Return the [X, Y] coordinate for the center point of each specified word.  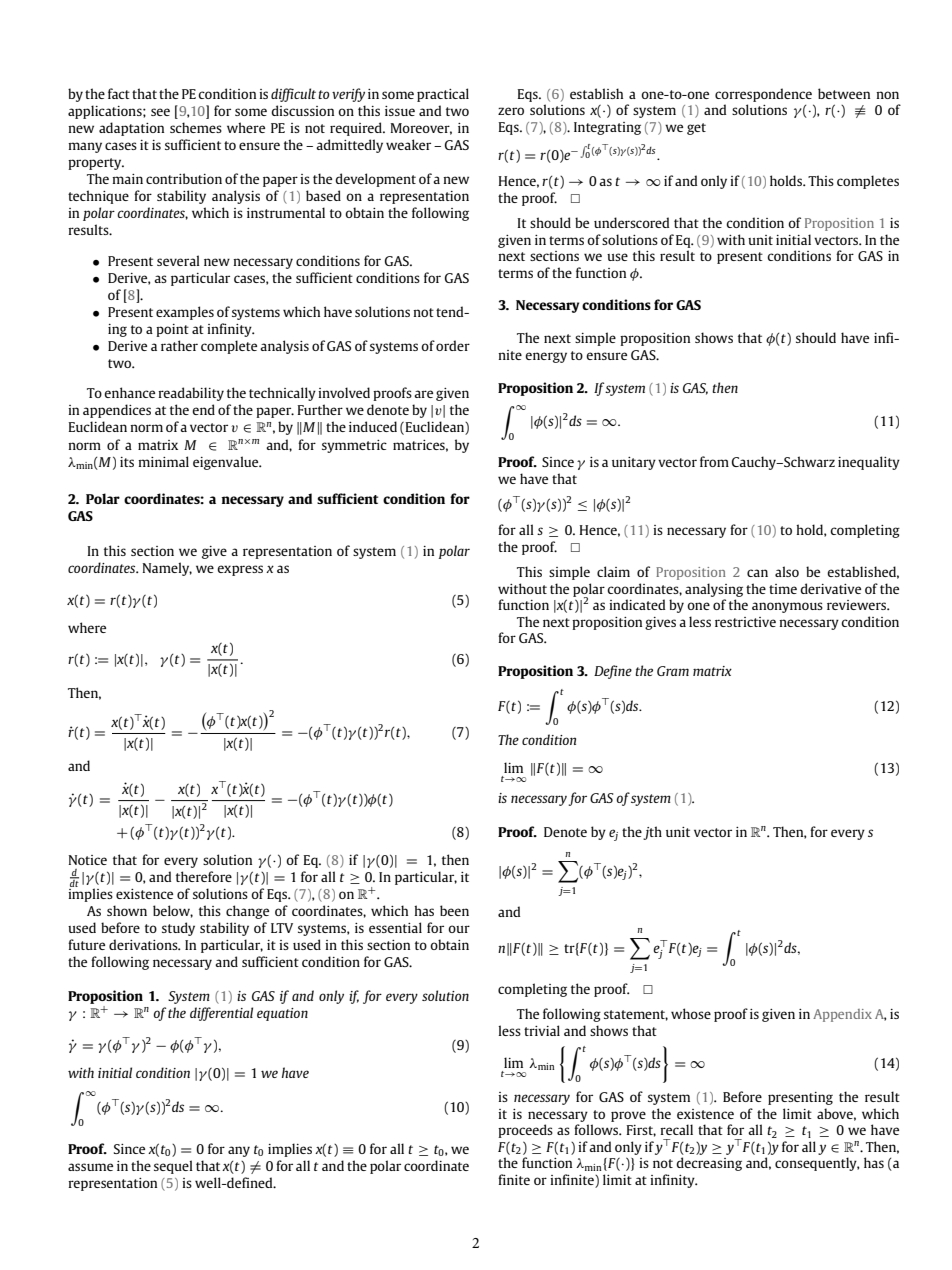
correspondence [763, 95]
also [787, 571]
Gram [673, 671]
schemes [196, 127]
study [178, 929]
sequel [173, 1167]
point [172, 330]
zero [511, 111]
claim [613, 571]
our [459, 929]
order [453, 345]
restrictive [745, 622]
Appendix [842, 1015]
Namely [167, 569]
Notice [88, 860]
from [714, 461]
